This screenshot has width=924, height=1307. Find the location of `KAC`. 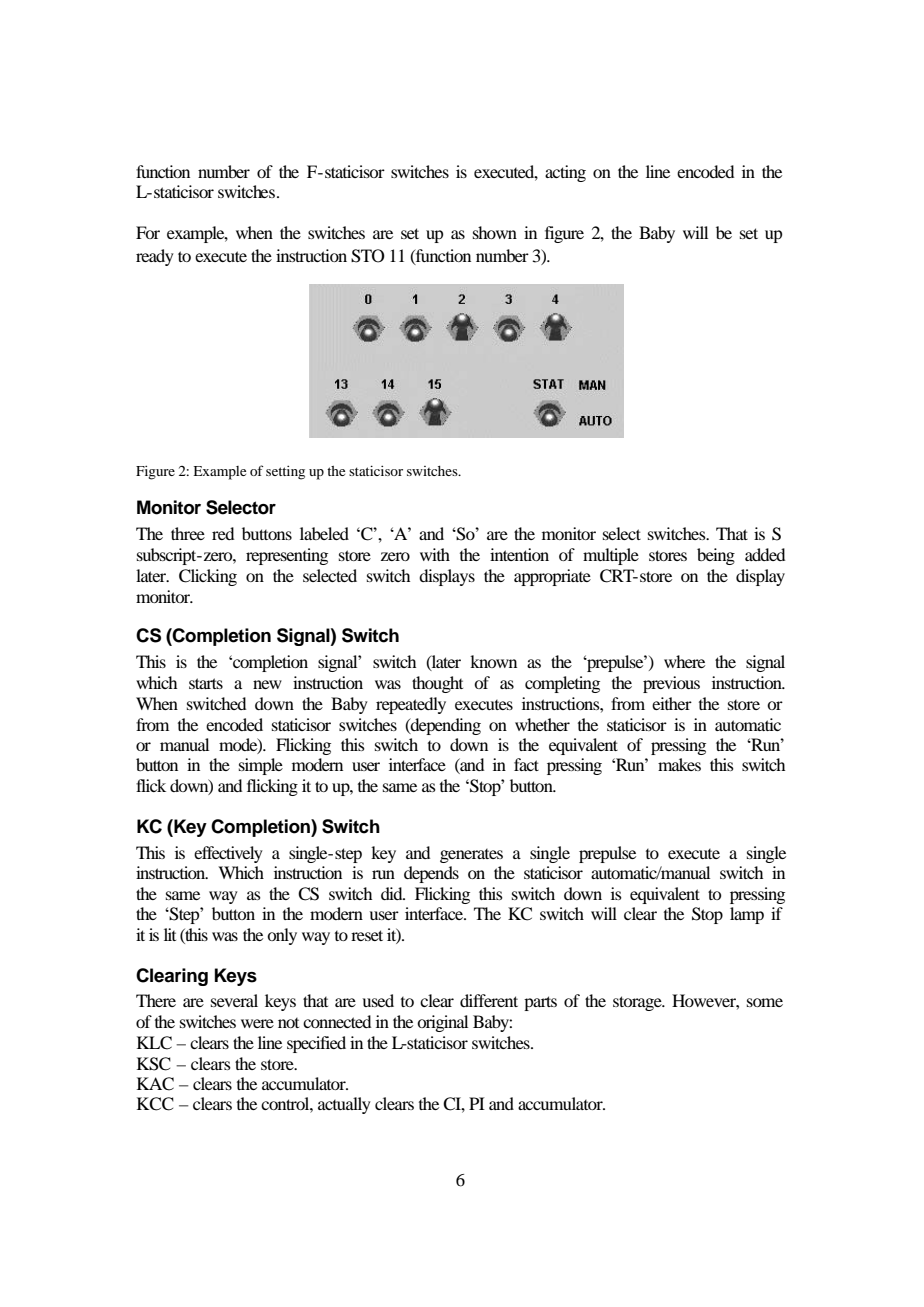

KAC is located at coordinates (155, 1084).
